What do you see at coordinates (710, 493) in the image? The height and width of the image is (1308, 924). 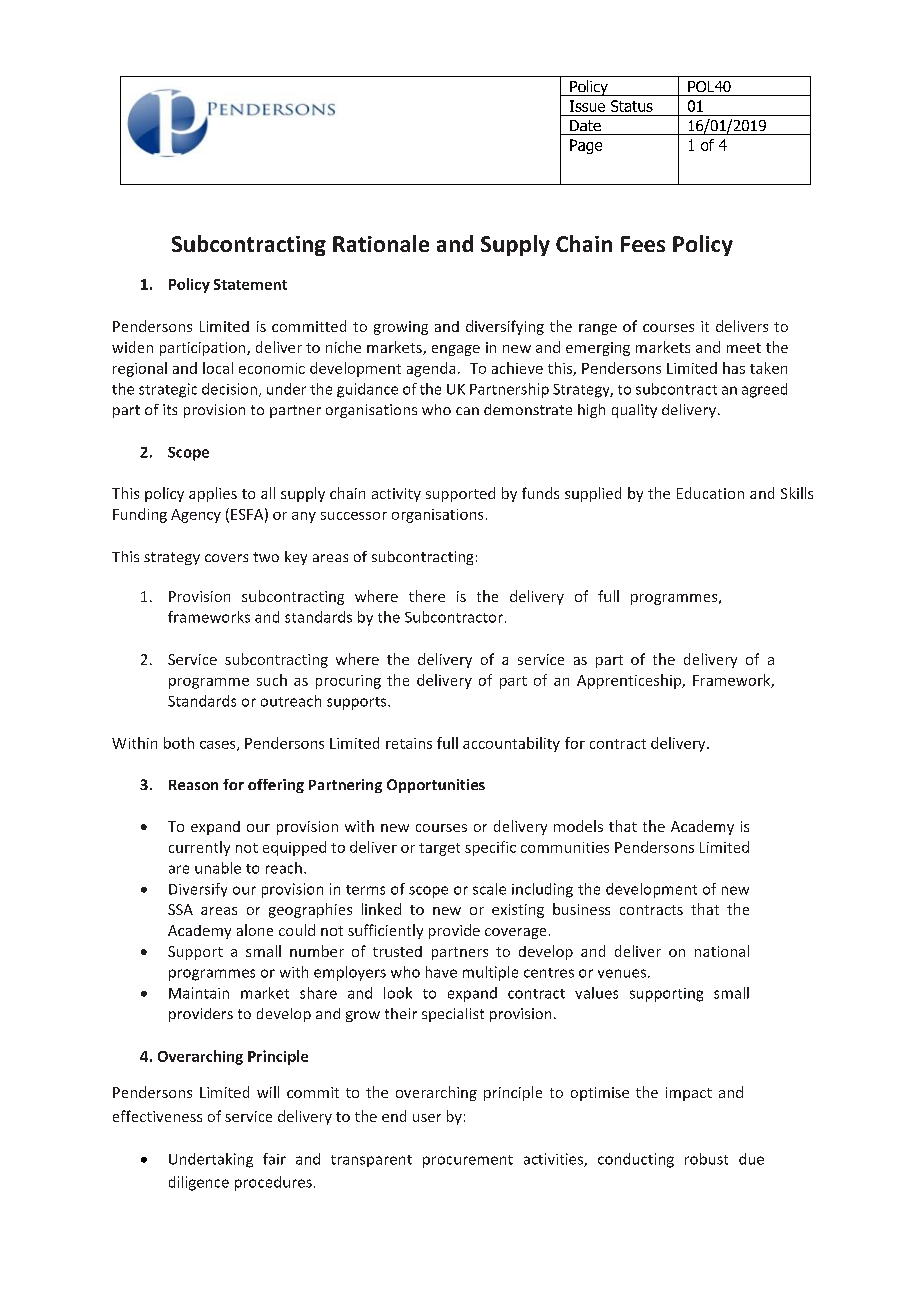 I see `Education` at bounding box center [710, 493].
